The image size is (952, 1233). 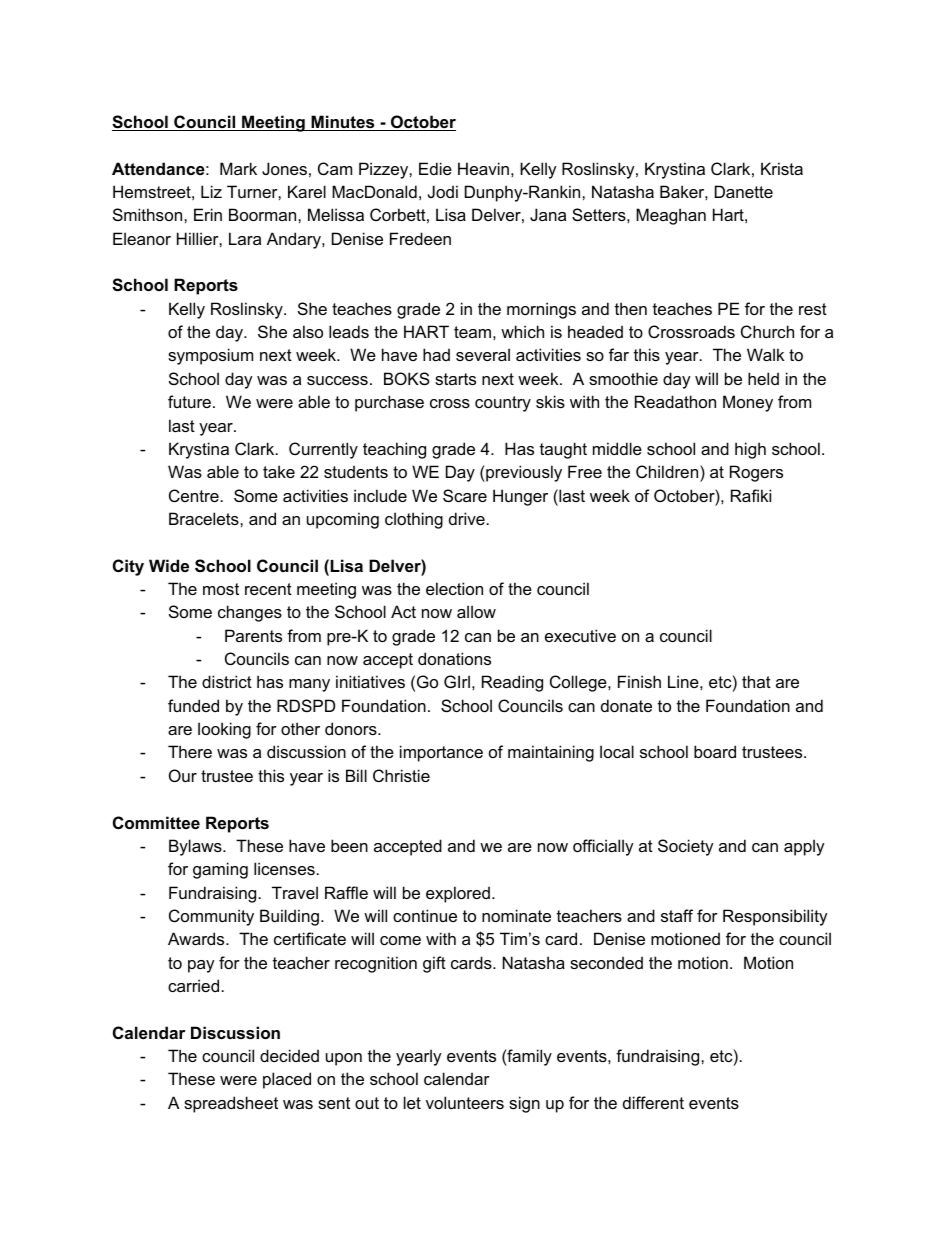 What do you see at coordinates (782, 168) in the document?
I see `Krista` at bounding box center [782, 168].
